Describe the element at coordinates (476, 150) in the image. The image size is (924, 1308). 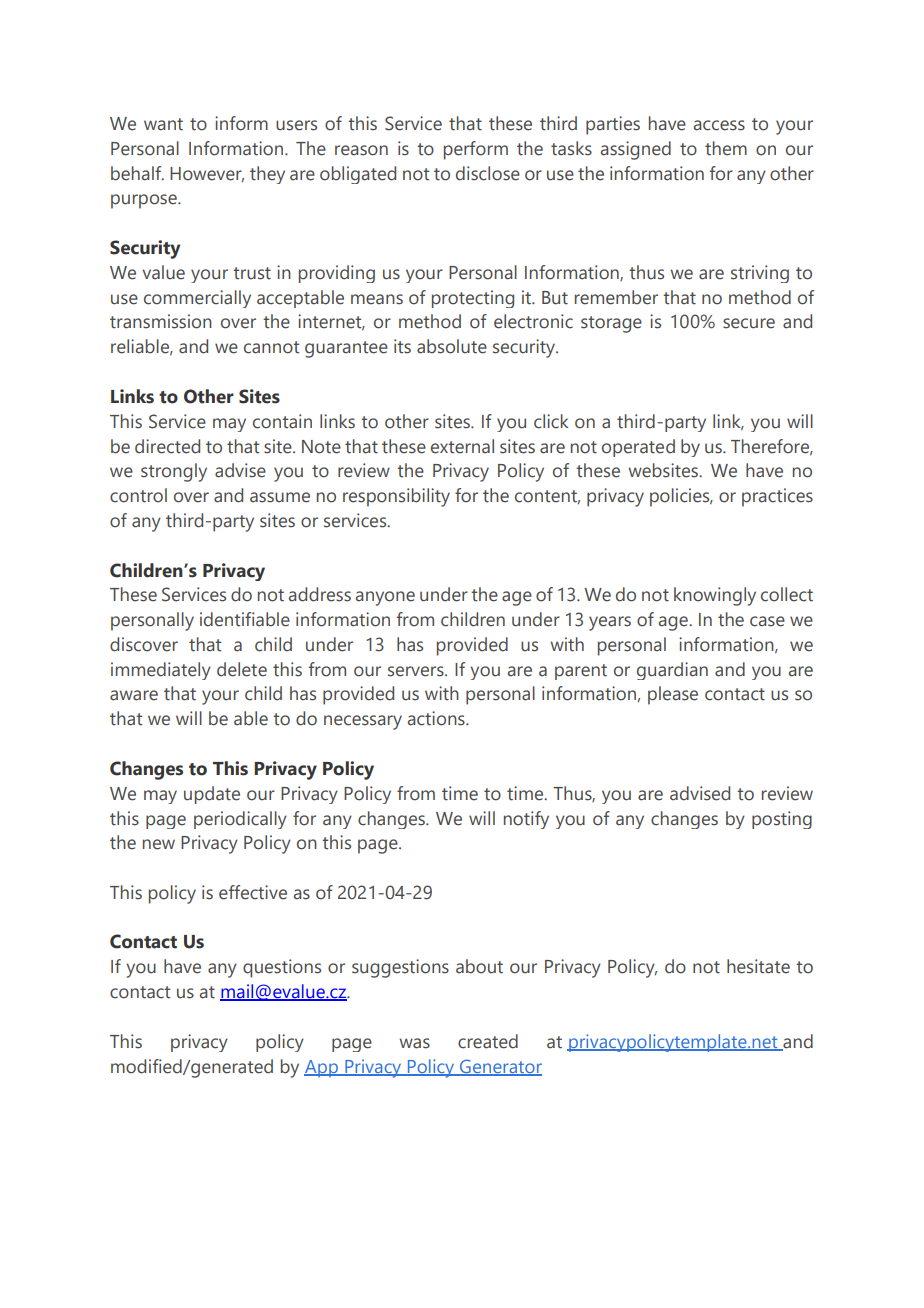
I see `perform` at that location.
